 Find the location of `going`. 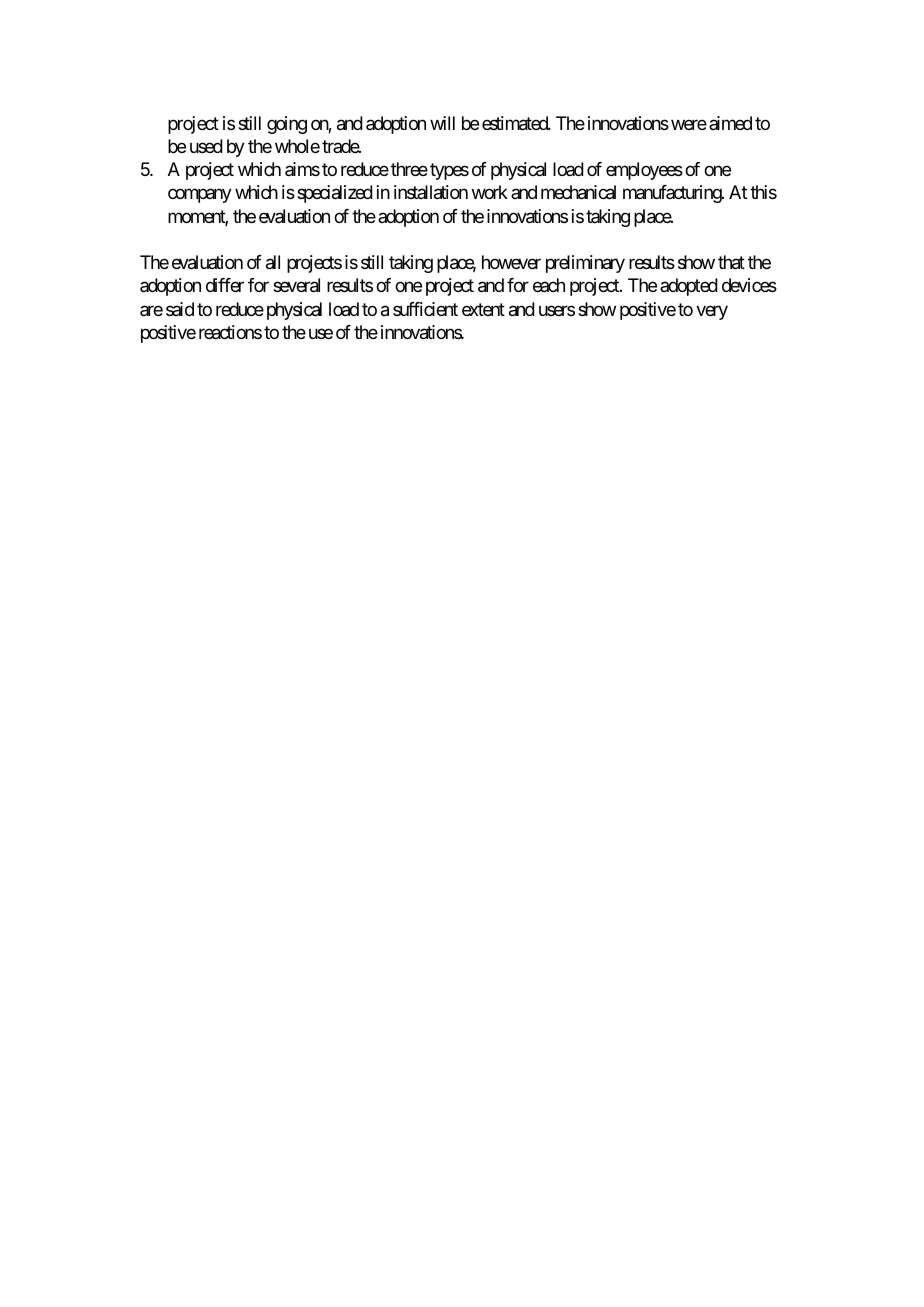

going is located at coordinates (287, 125).
